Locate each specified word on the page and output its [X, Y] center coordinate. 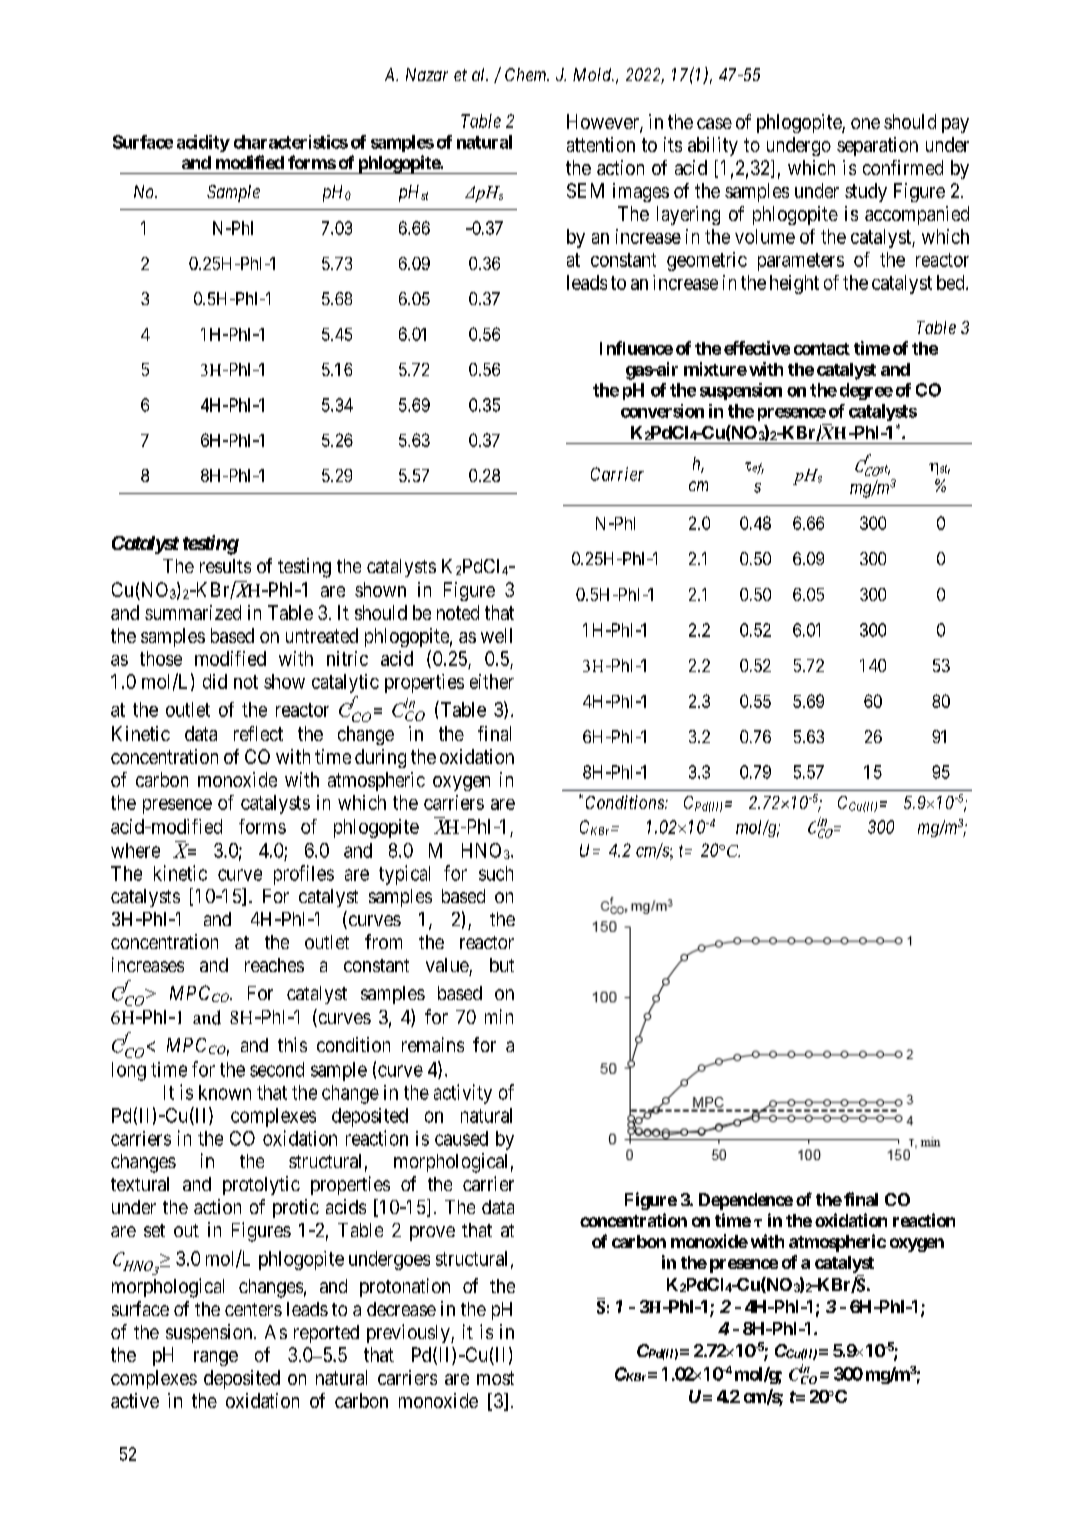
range [216, 1358]
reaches [274, 965]
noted [458, 612]
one [865, 123]
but [502, 965]
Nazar [427, 74]
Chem [527, 74]
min [499, 1016]
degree [866, 391]
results [225, 566]
